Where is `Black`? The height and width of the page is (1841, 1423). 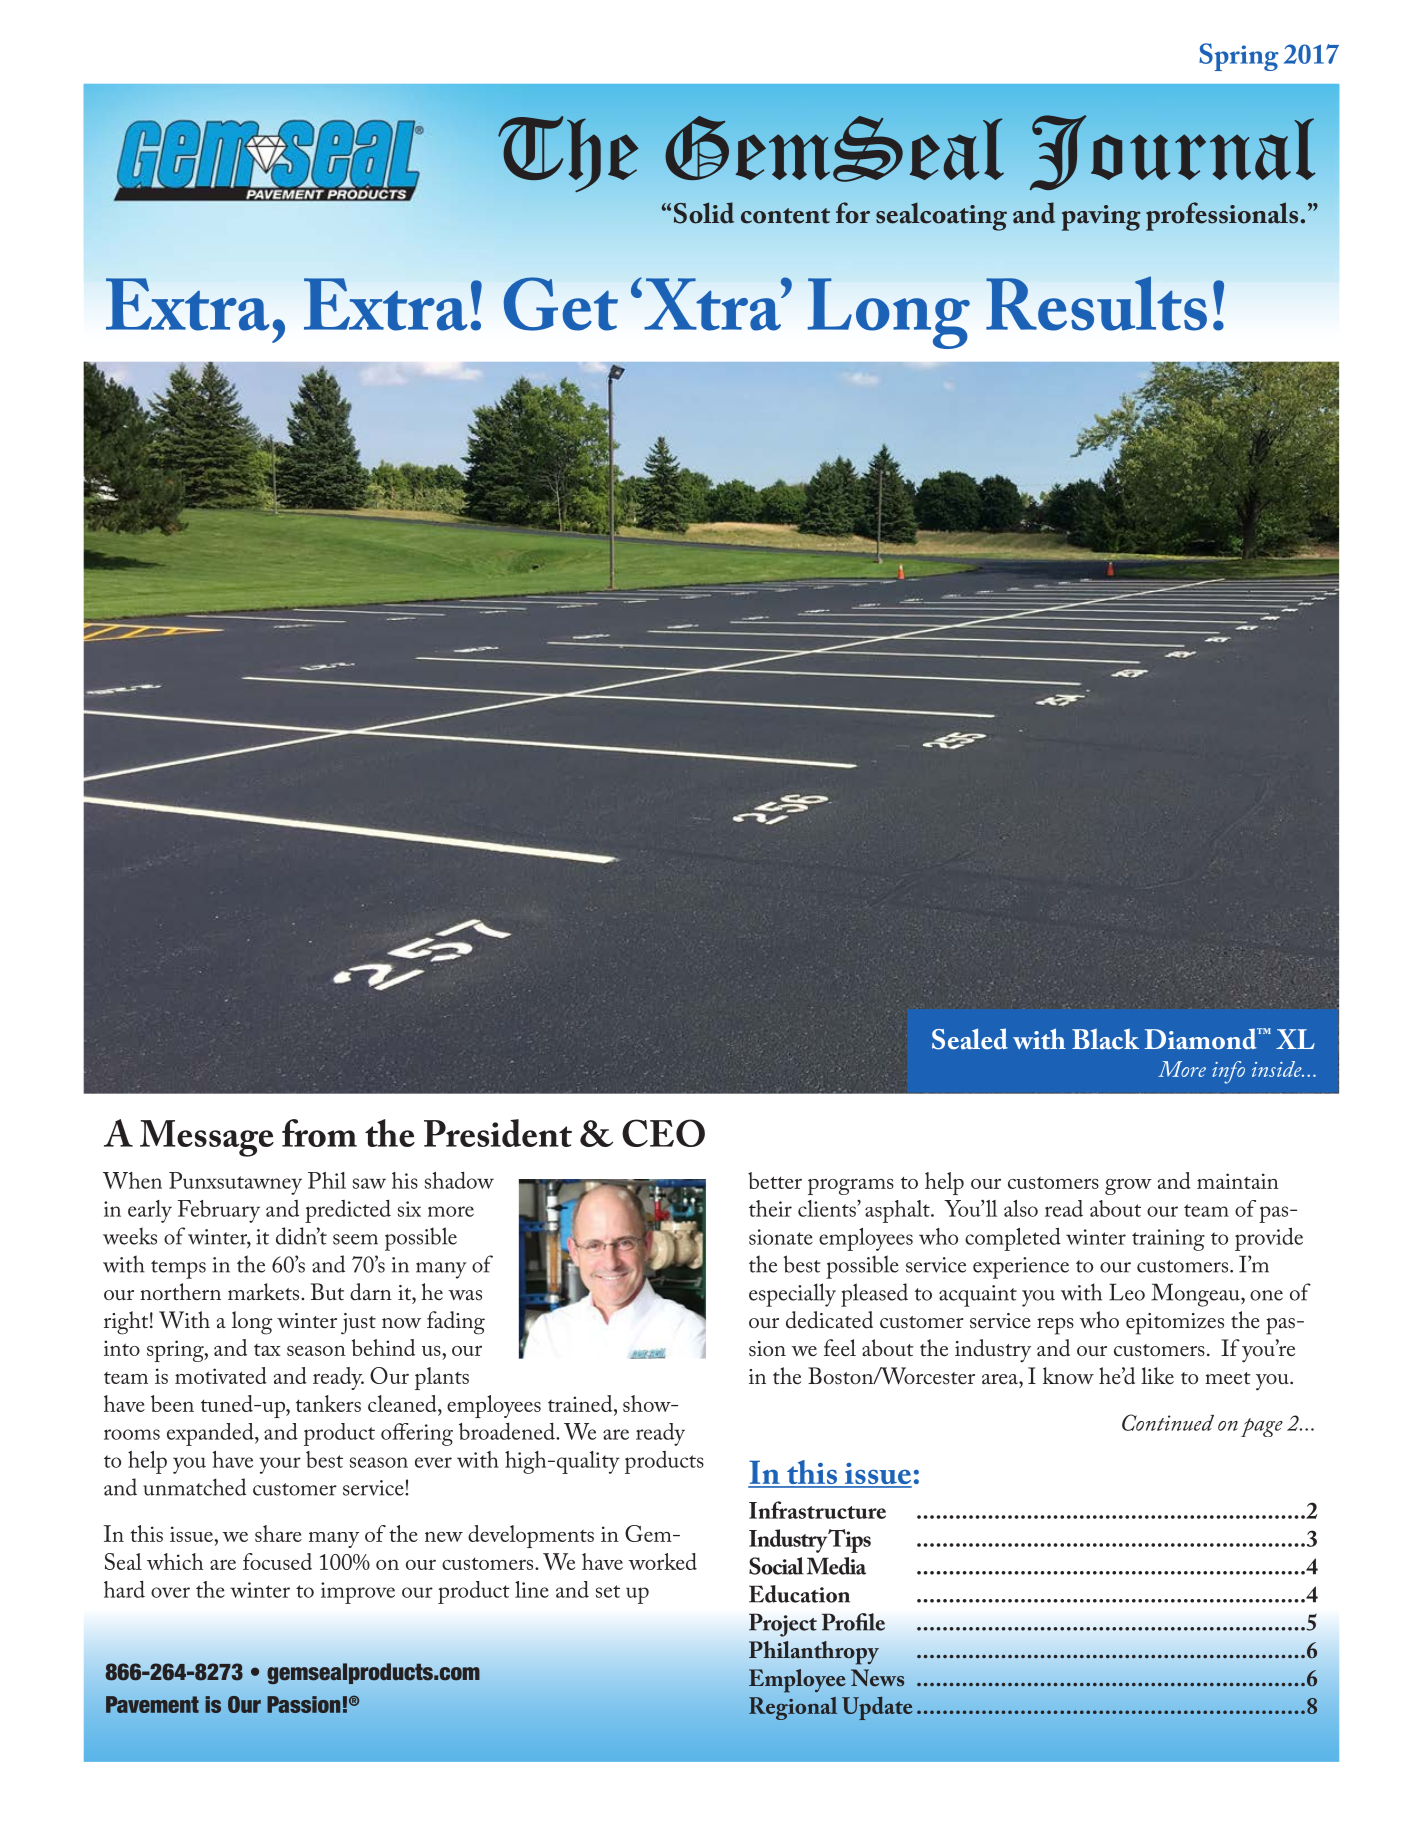 Black is located at coordinates (1105, 1039).
